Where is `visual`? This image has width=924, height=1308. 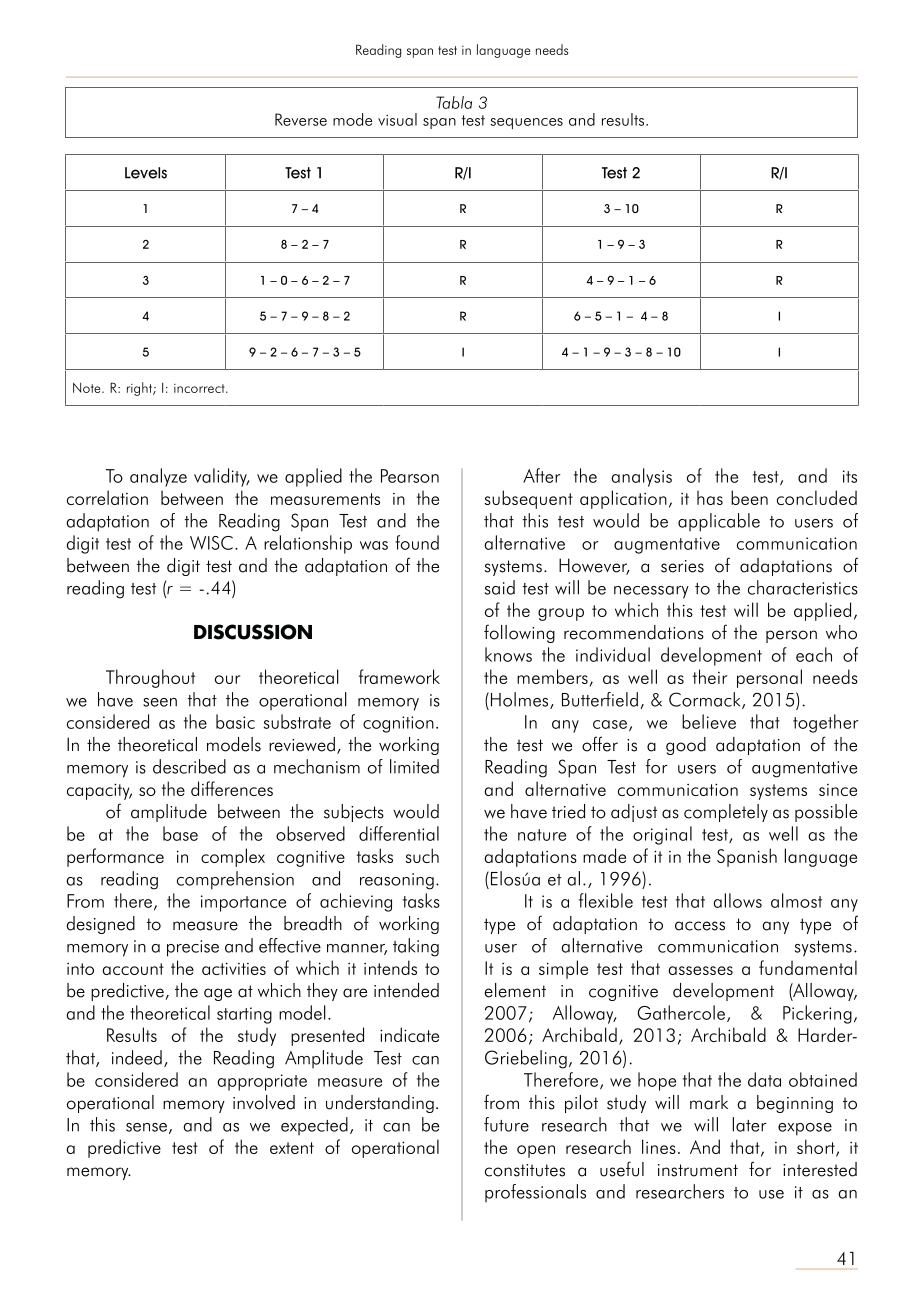
visual is located at coordinates (397, 119).
